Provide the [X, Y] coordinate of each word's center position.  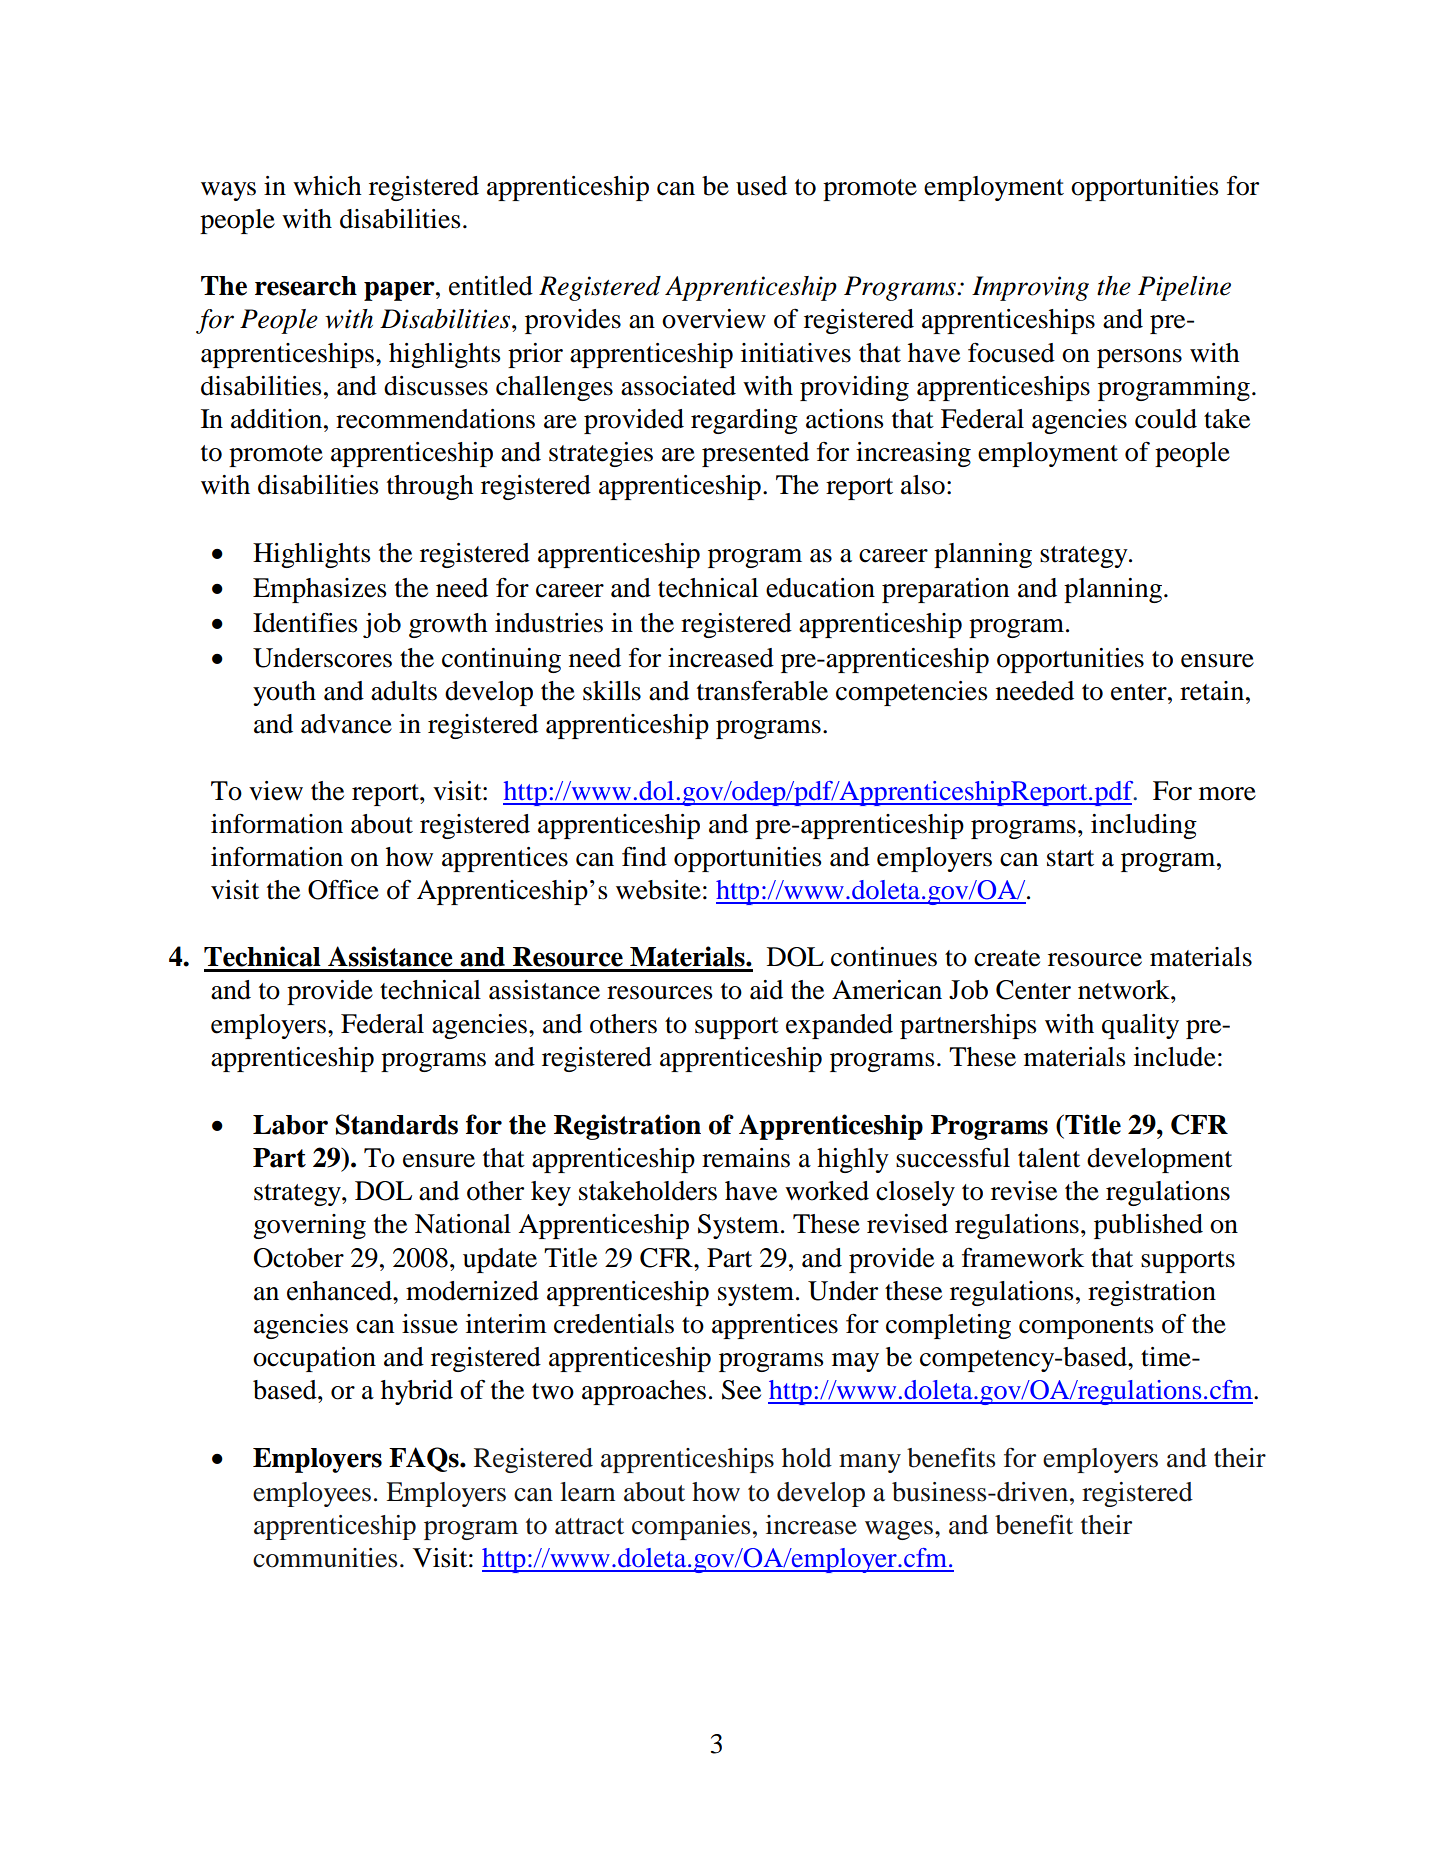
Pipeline [1184, 288]
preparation [945, 590]
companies [691, 1527]
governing [309, 1226]
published [1148, 1226]
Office [343, 890]
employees [312, 1494]
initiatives [796, 353]
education [820, 588]
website [658, 890]
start [1070, 858]
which [327, 186]
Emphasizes [320, 590]
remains [746, 1158]
